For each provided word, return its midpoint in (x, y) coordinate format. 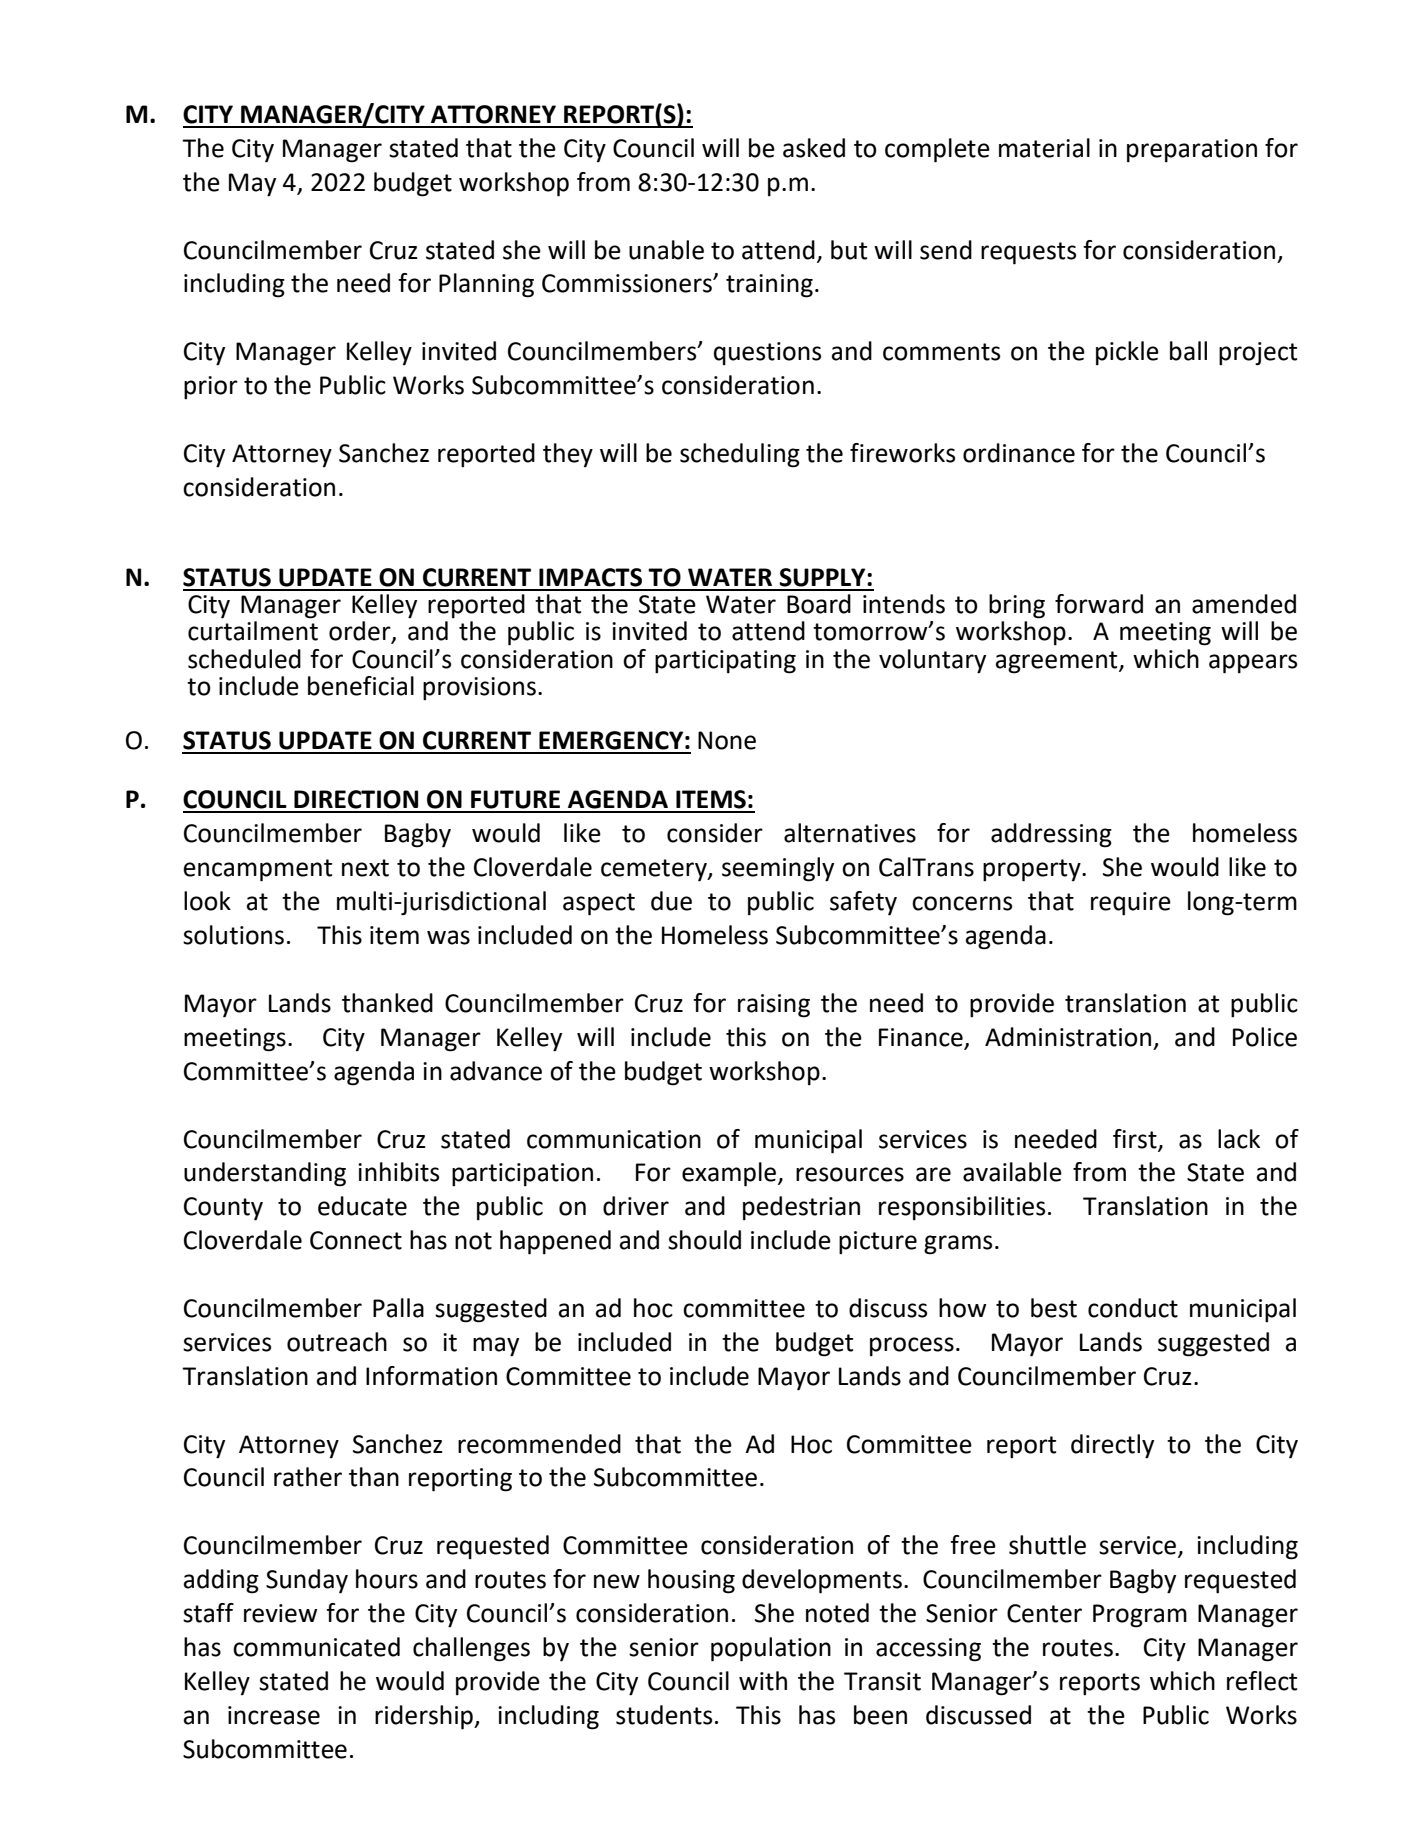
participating (725, 662)
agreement (1058, 662)
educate (362, 1206)
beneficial (361, 686)
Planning (486, 285)
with (763, 1681)
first (1136, 1139)
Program (1140, 1616)
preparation (1192, 151)
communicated (316, 1647)
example (729, 1174)
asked (814, 148)
